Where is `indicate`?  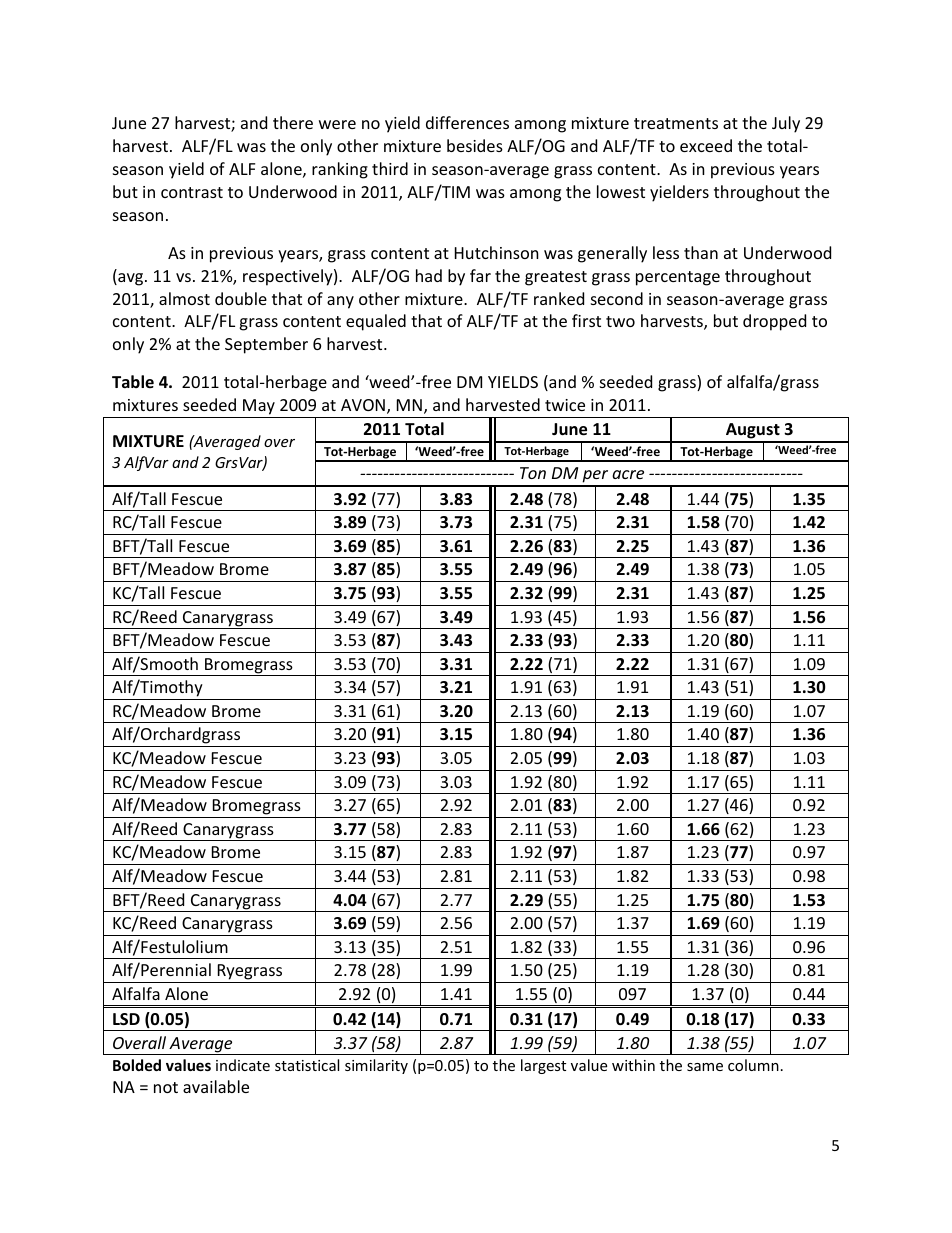
indicate is located at coordinates (243, 1065).
